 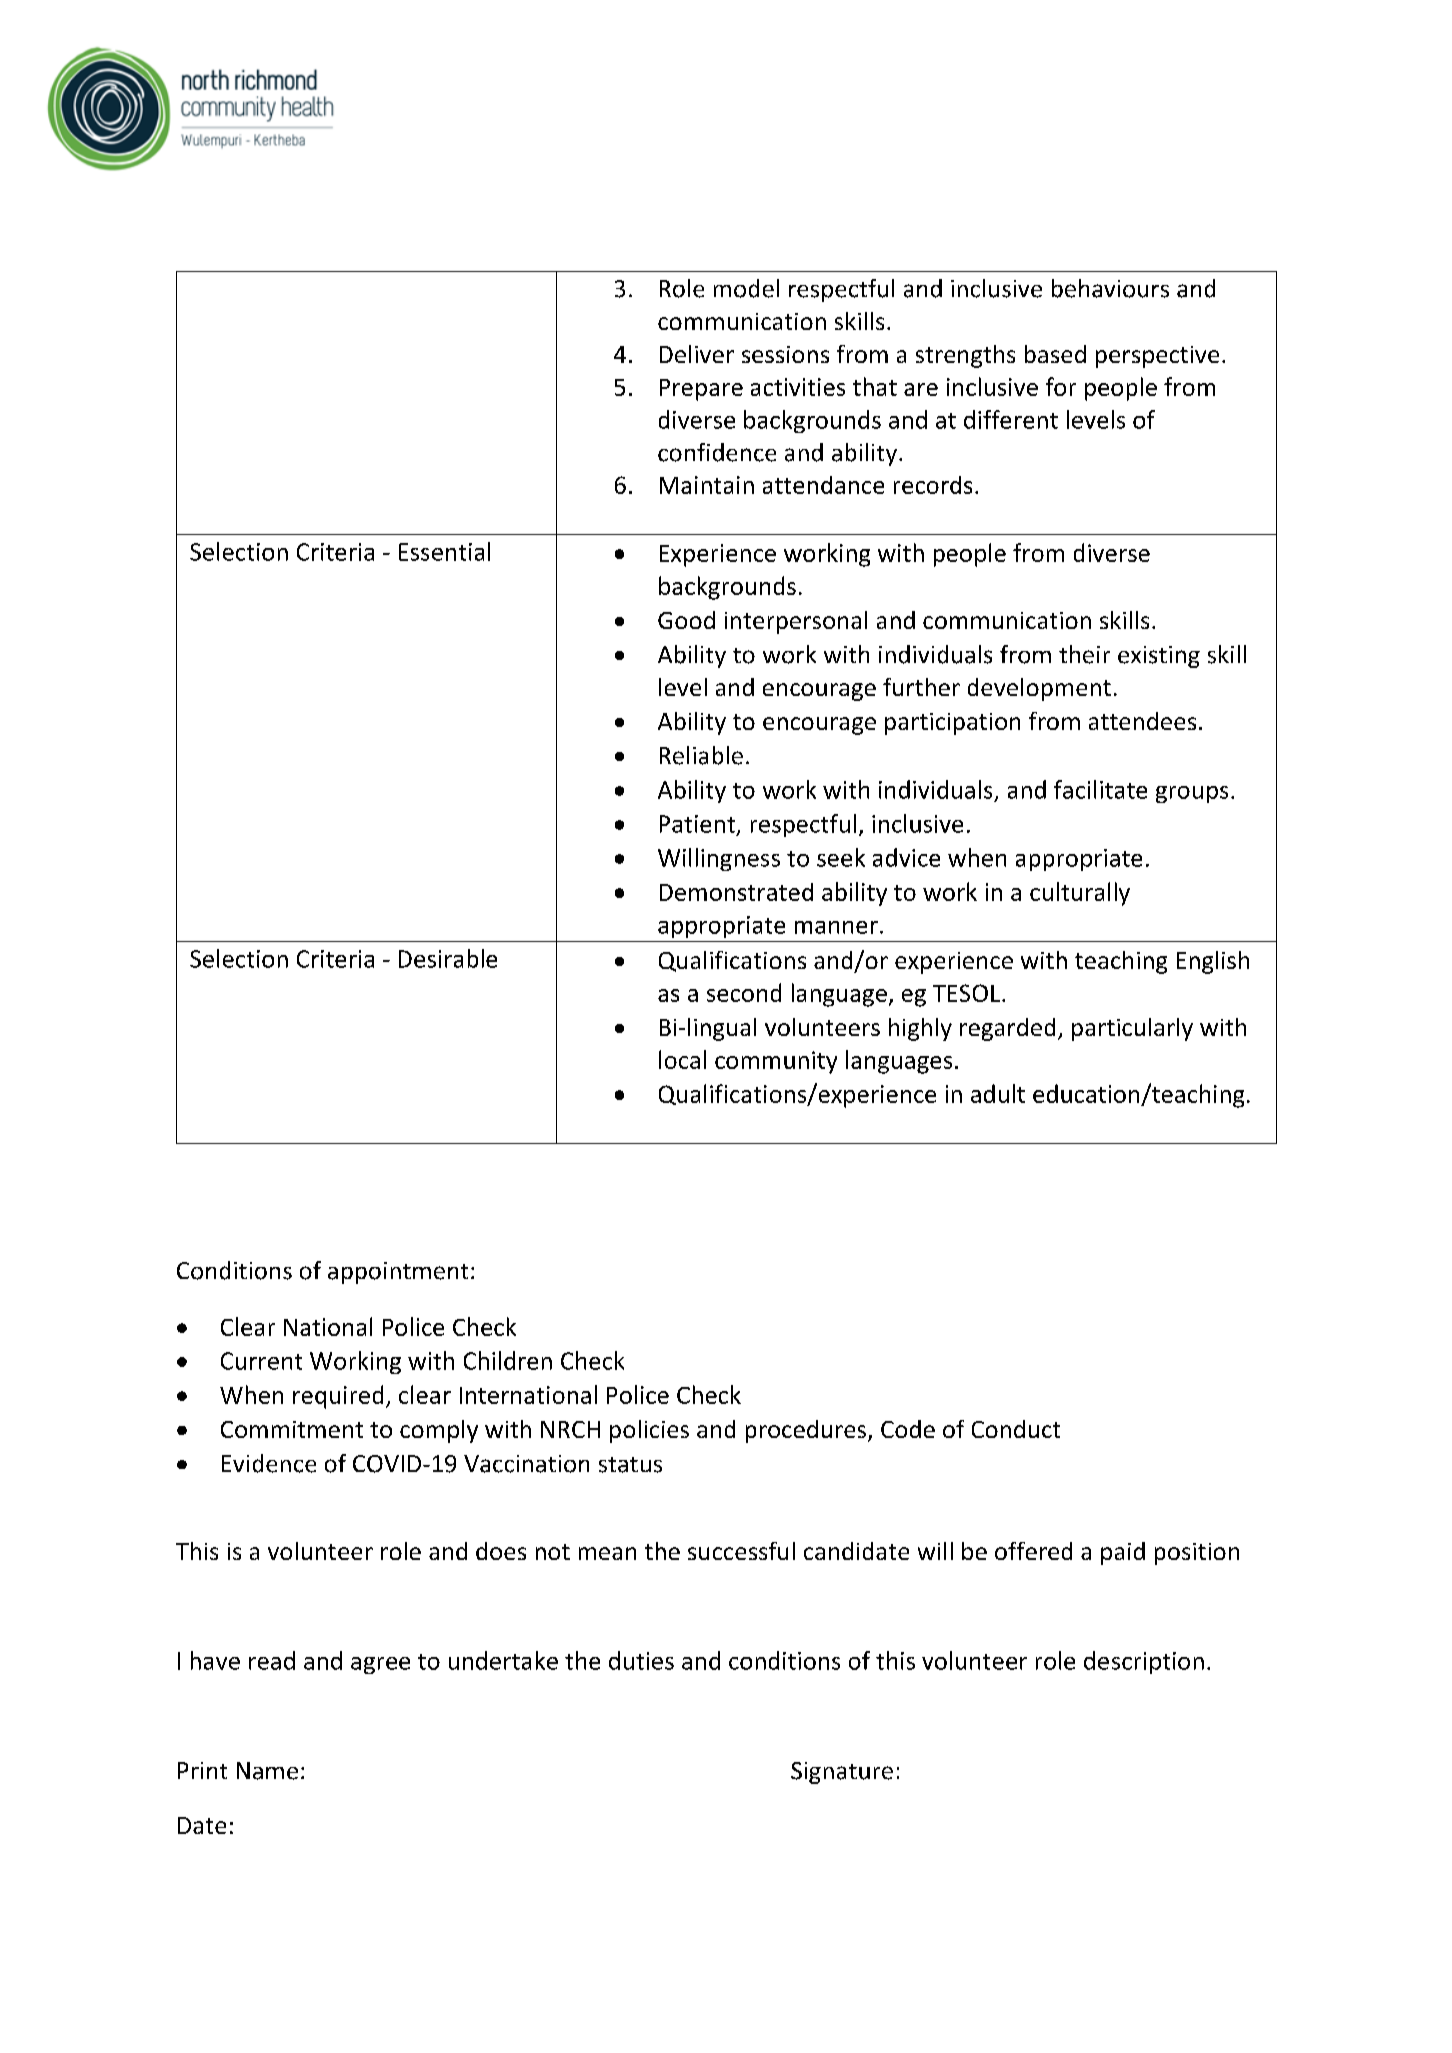 I want to click on Name, so click(x=267, y=1771).
